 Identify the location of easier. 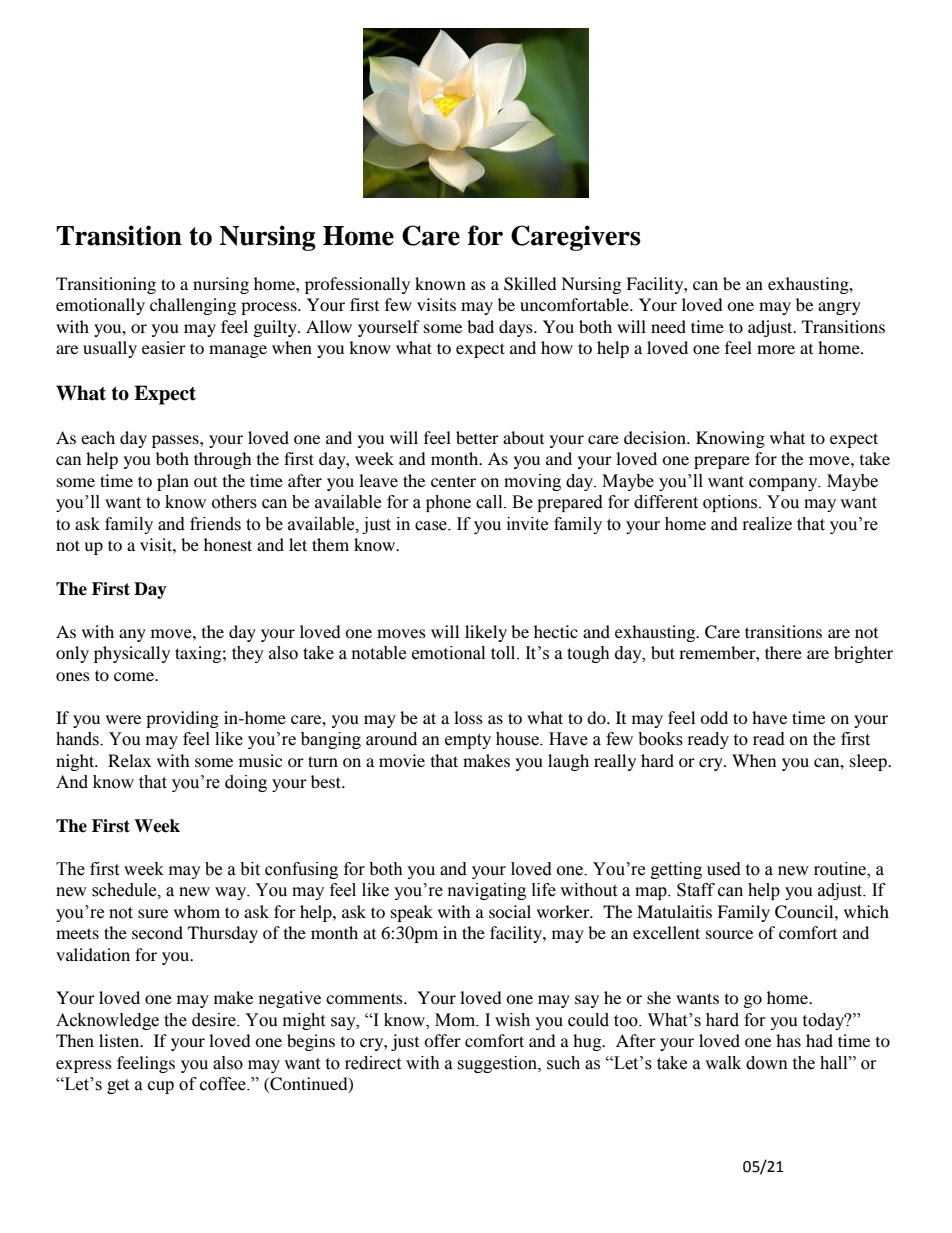
(164, 347).
